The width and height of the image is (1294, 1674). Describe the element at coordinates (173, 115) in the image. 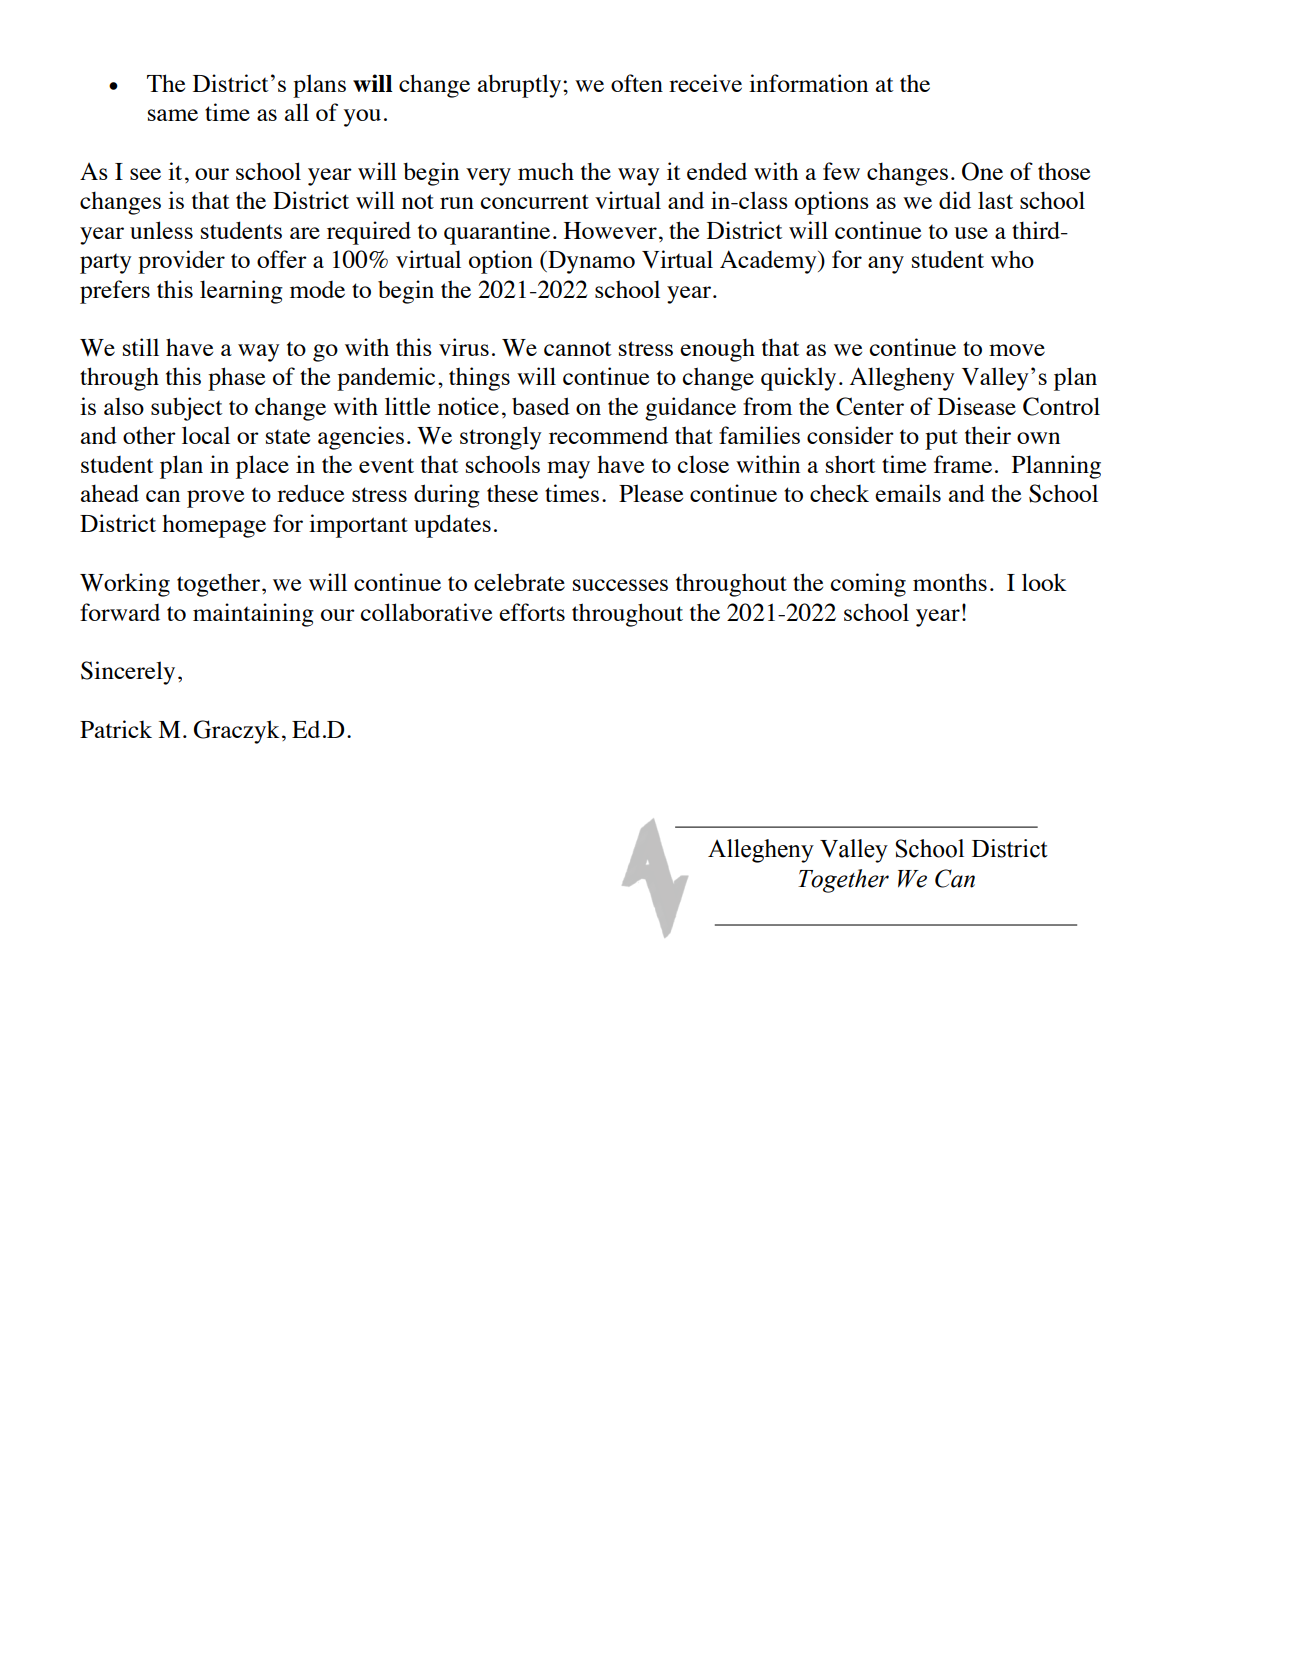

I see `same` at that location.
